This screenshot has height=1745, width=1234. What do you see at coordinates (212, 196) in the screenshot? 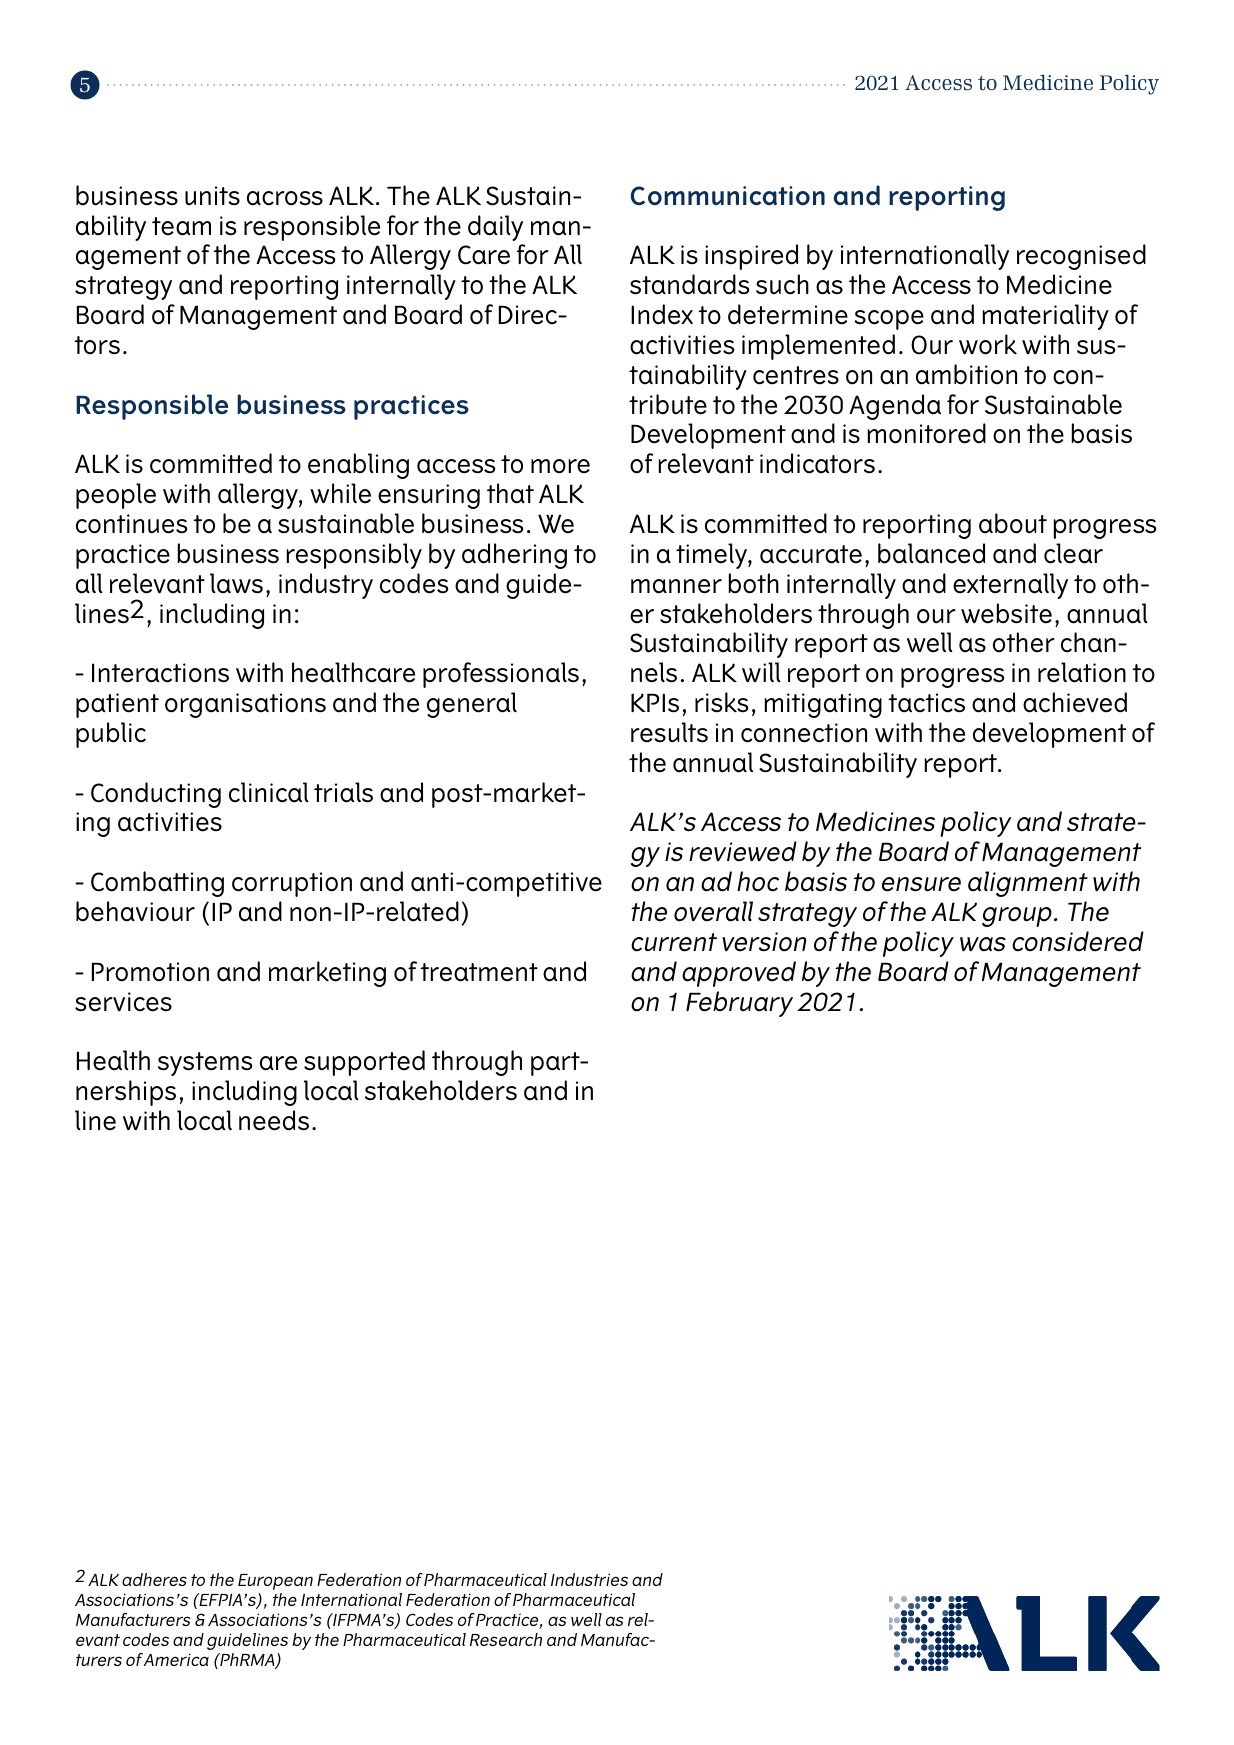
I see `units` at bounding box center [212, 196].
